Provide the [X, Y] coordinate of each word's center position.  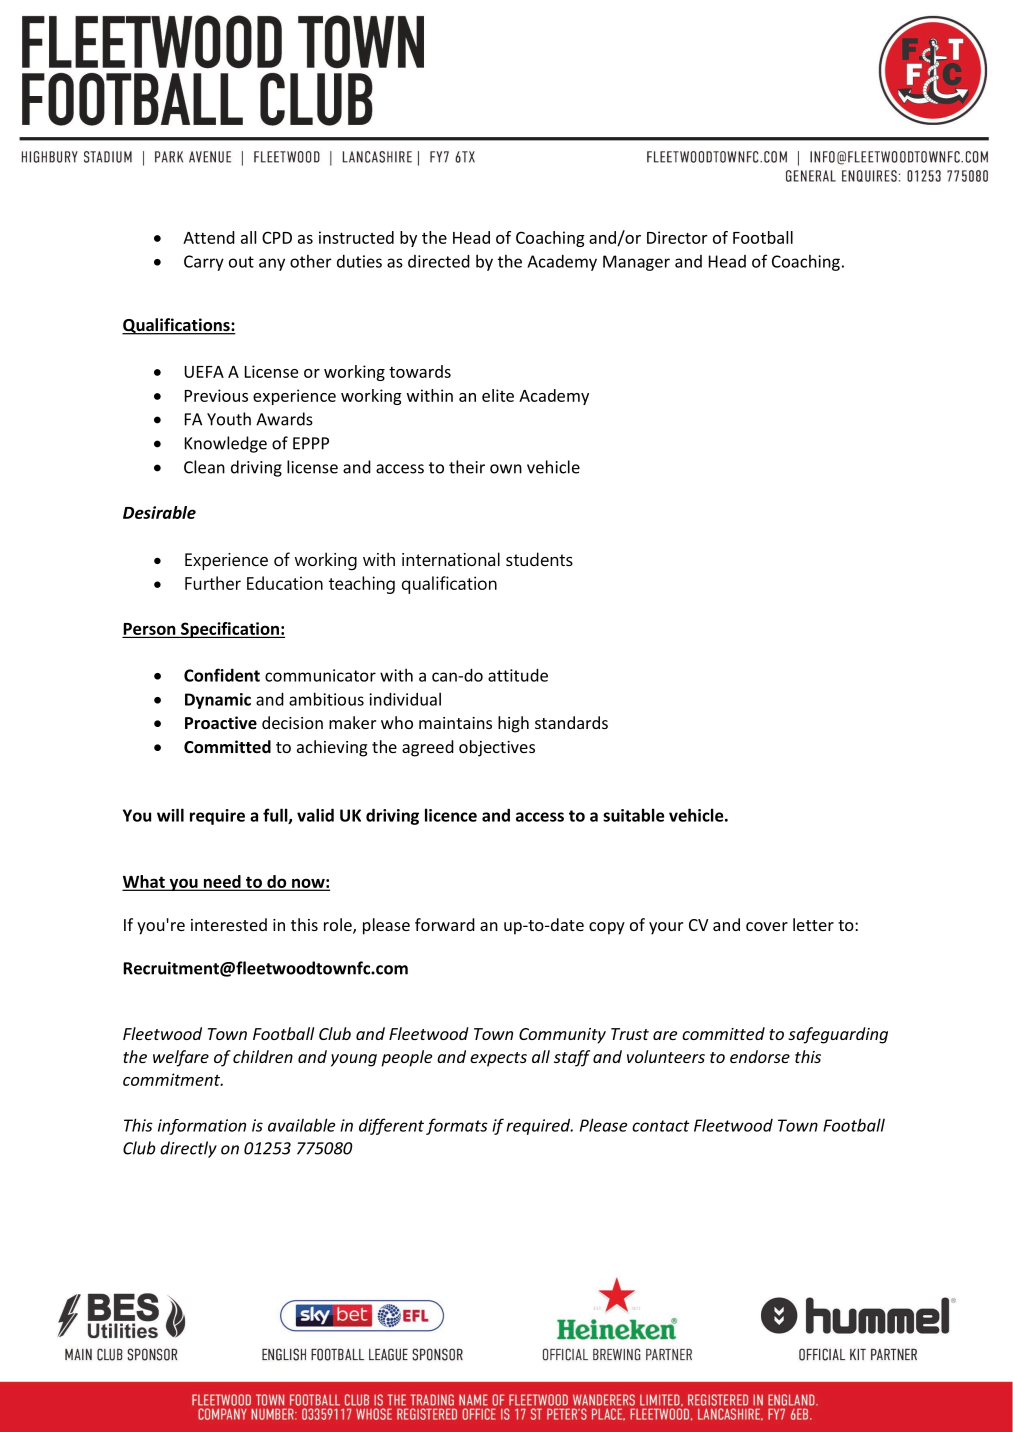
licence [451, 815]
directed [439, 261]
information [202, 1127]
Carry [204, 263]
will [170, 815]
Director [677, 237]
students [539, 559]
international [451, 559]
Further [213, 583]
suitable [634, 815]
